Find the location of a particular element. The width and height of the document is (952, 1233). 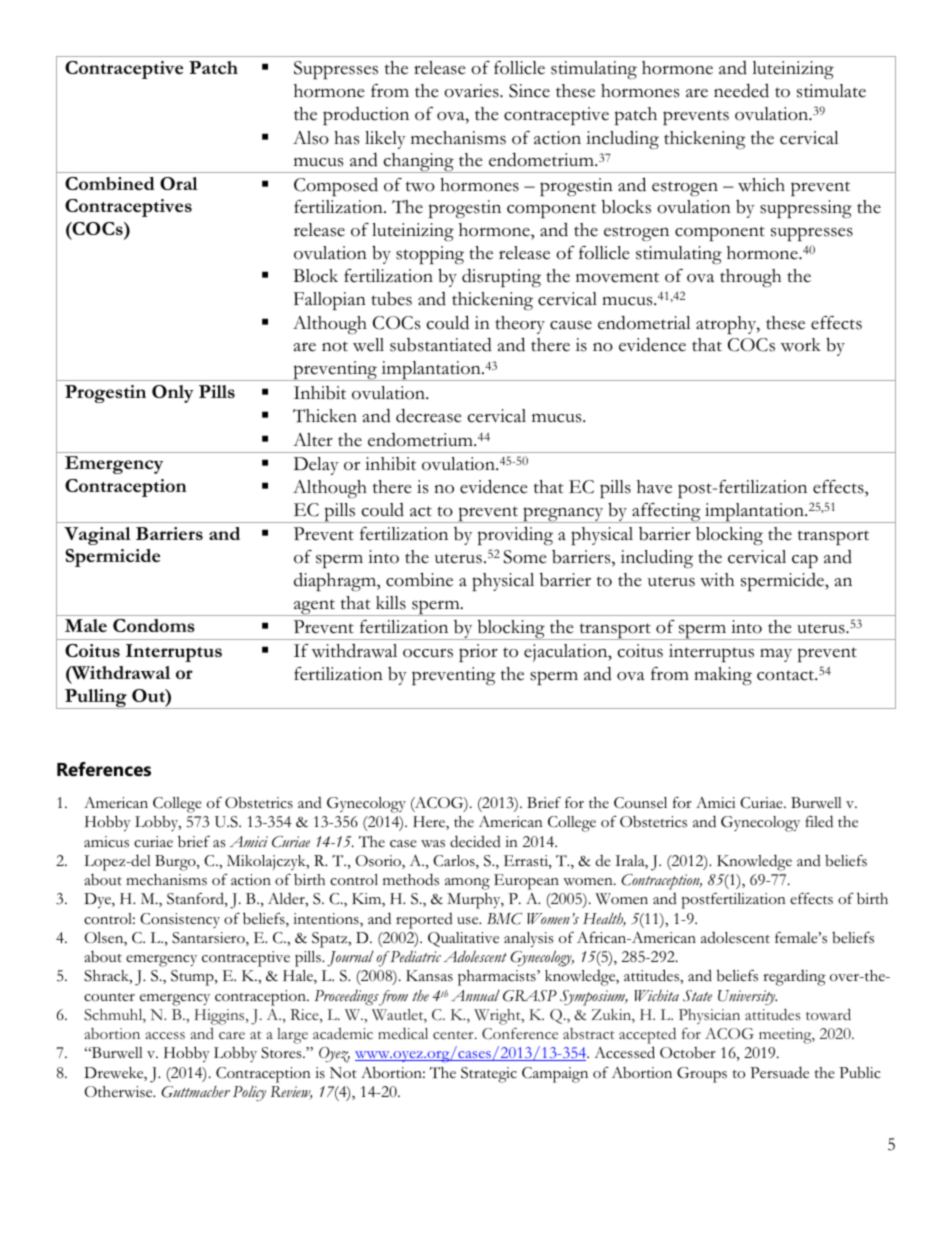

ovaries is located at coordinates (472, 91).
